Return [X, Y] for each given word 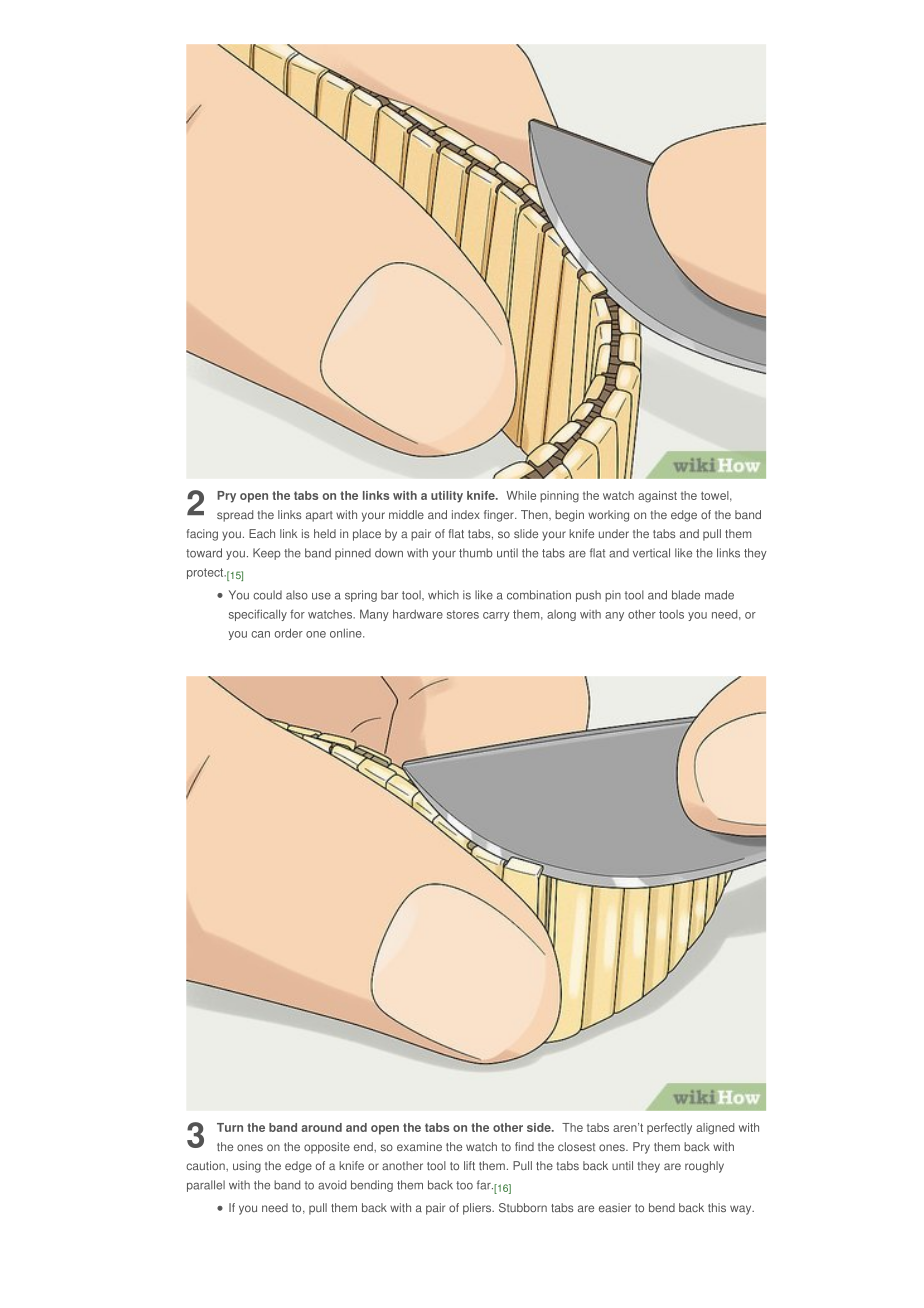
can [260, 634]
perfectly [669, 1129]
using [247, 1167]
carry [496, 616]
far [485, 1185]
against [657, 497]
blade [686, 595]
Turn [230, 1127]
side [540, 1127]
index [466, 514]
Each [262, 533]
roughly [704, 1167]
